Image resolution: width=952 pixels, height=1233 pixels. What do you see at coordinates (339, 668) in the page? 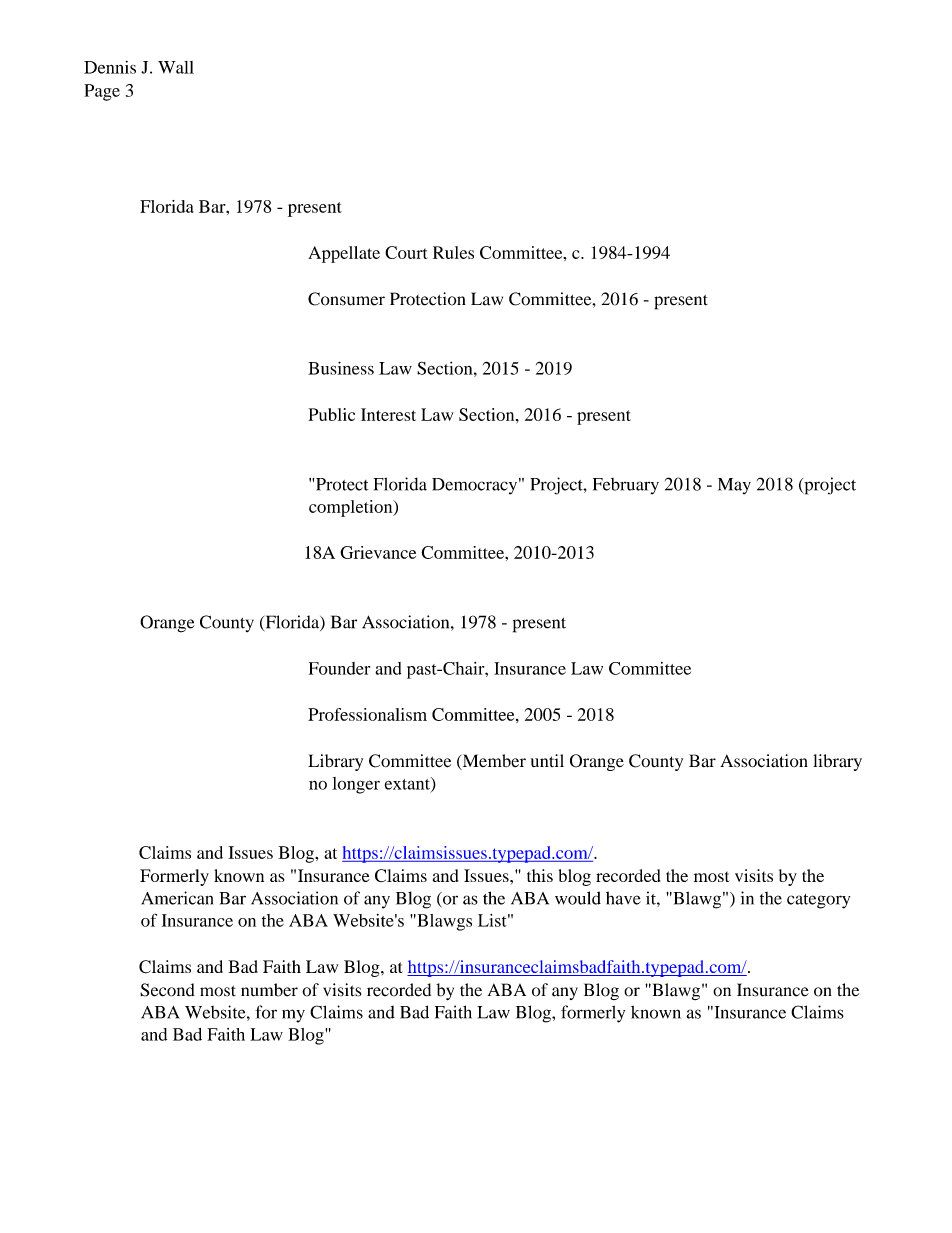
I see `Founder` at bounding box center [339, 668].
